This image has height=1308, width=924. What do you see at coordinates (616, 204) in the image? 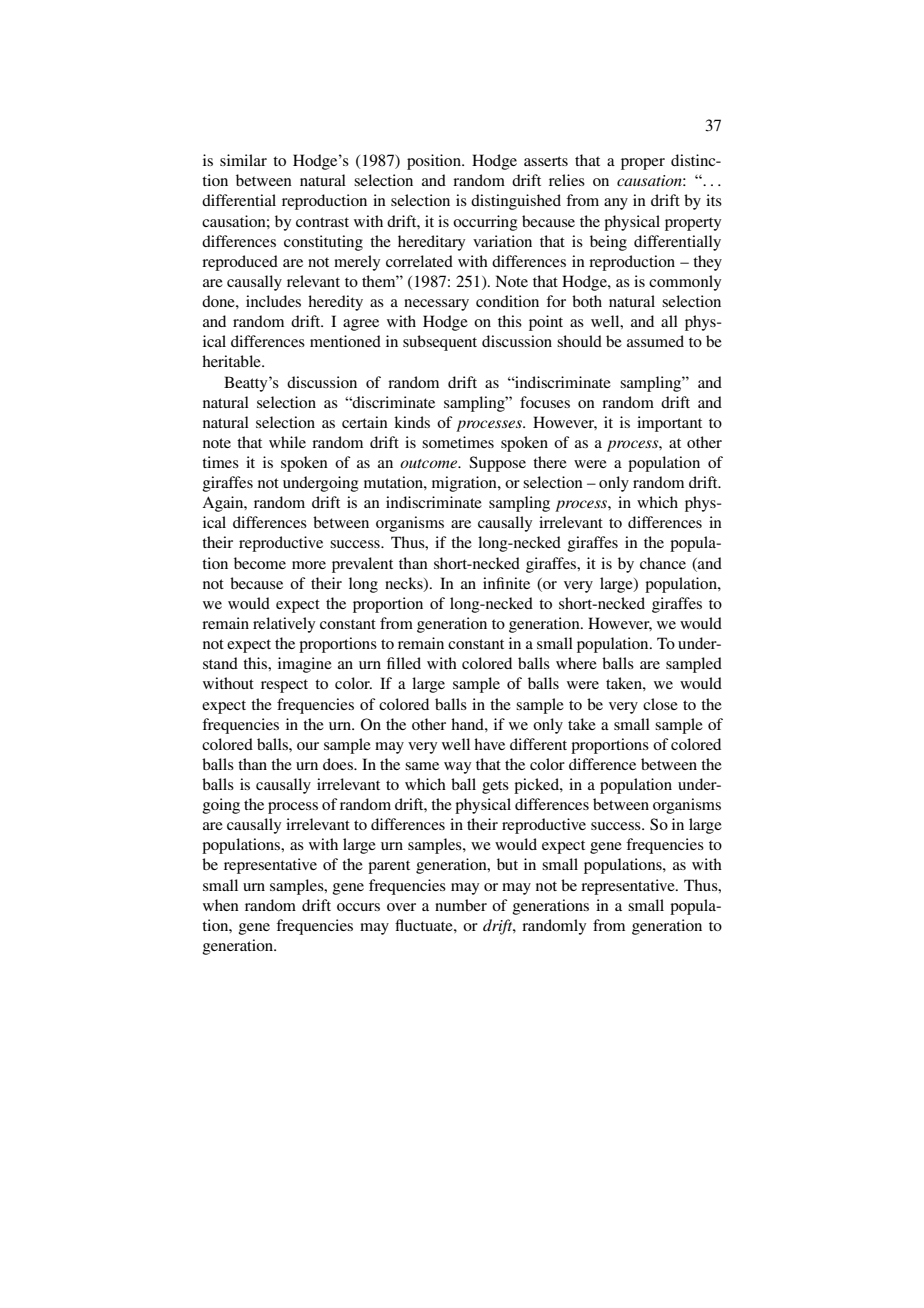
I see `any` at bounding box center [616, 204].
